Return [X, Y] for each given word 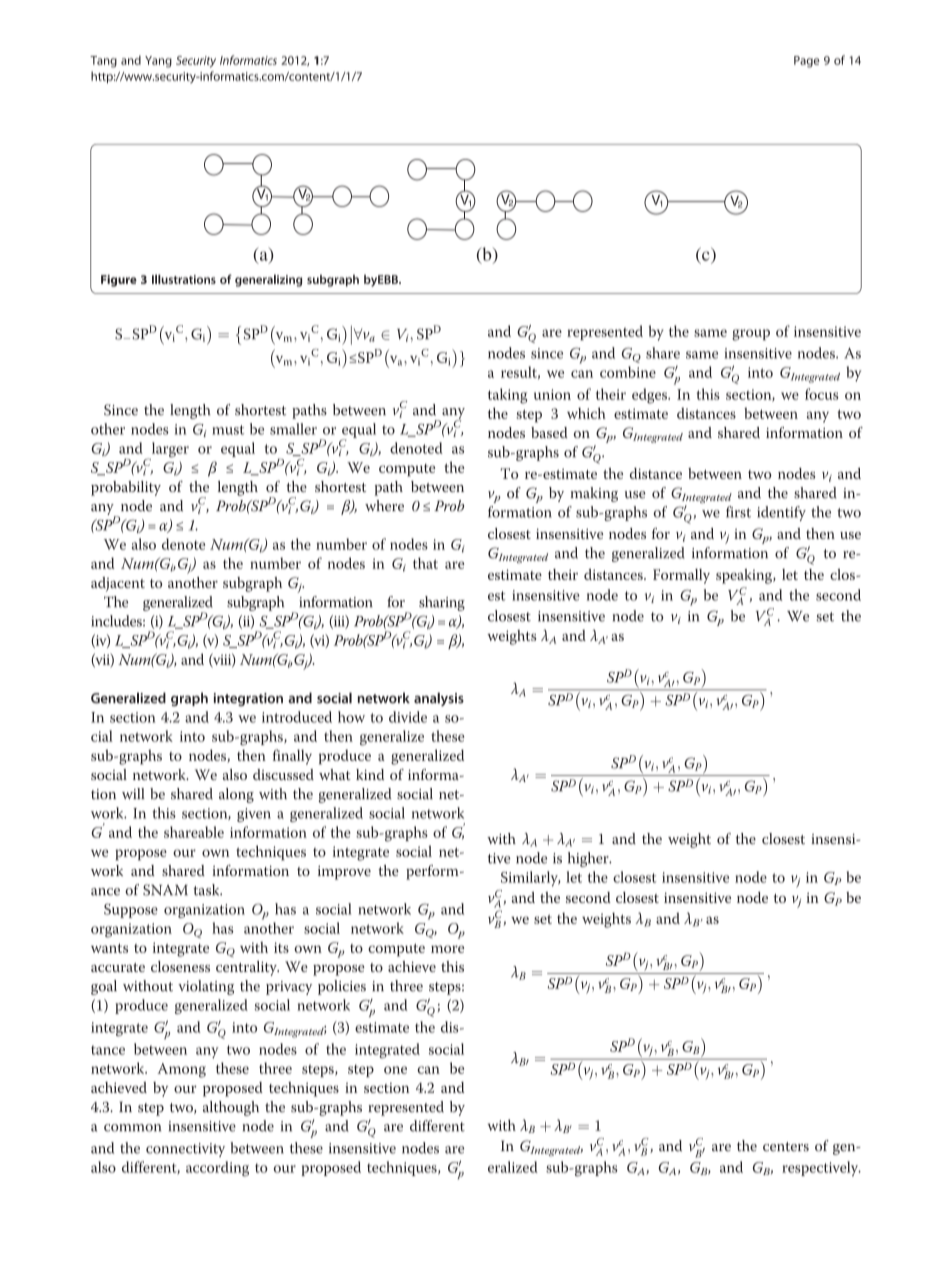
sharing [442, 603]
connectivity [185, 1150]
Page [806, 62]
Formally [681, 576]
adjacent [118, 584]
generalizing [268, 280]
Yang [158, 62]
